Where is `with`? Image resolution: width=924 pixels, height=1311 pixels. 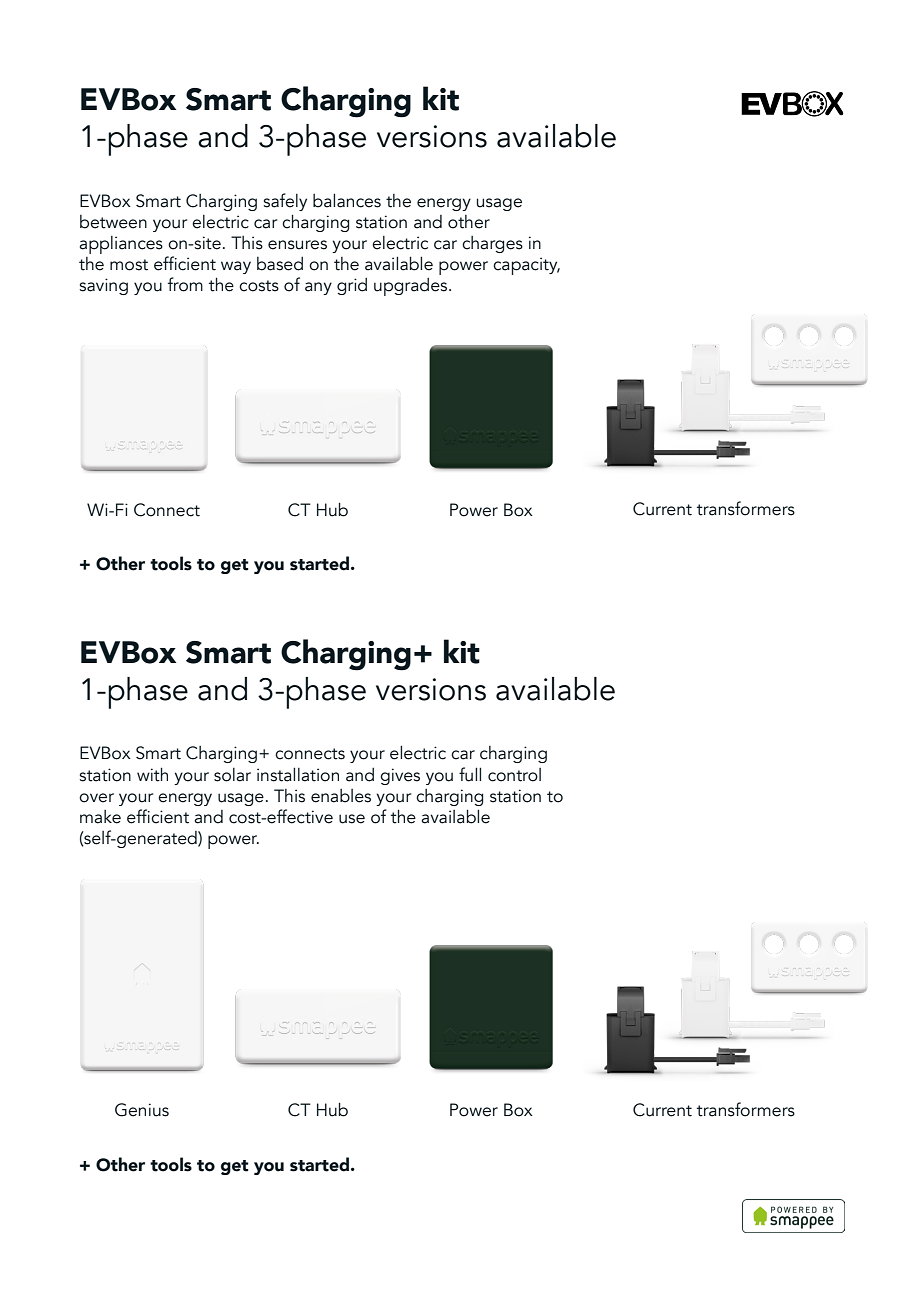 with is located at coordinates (152, 774).
